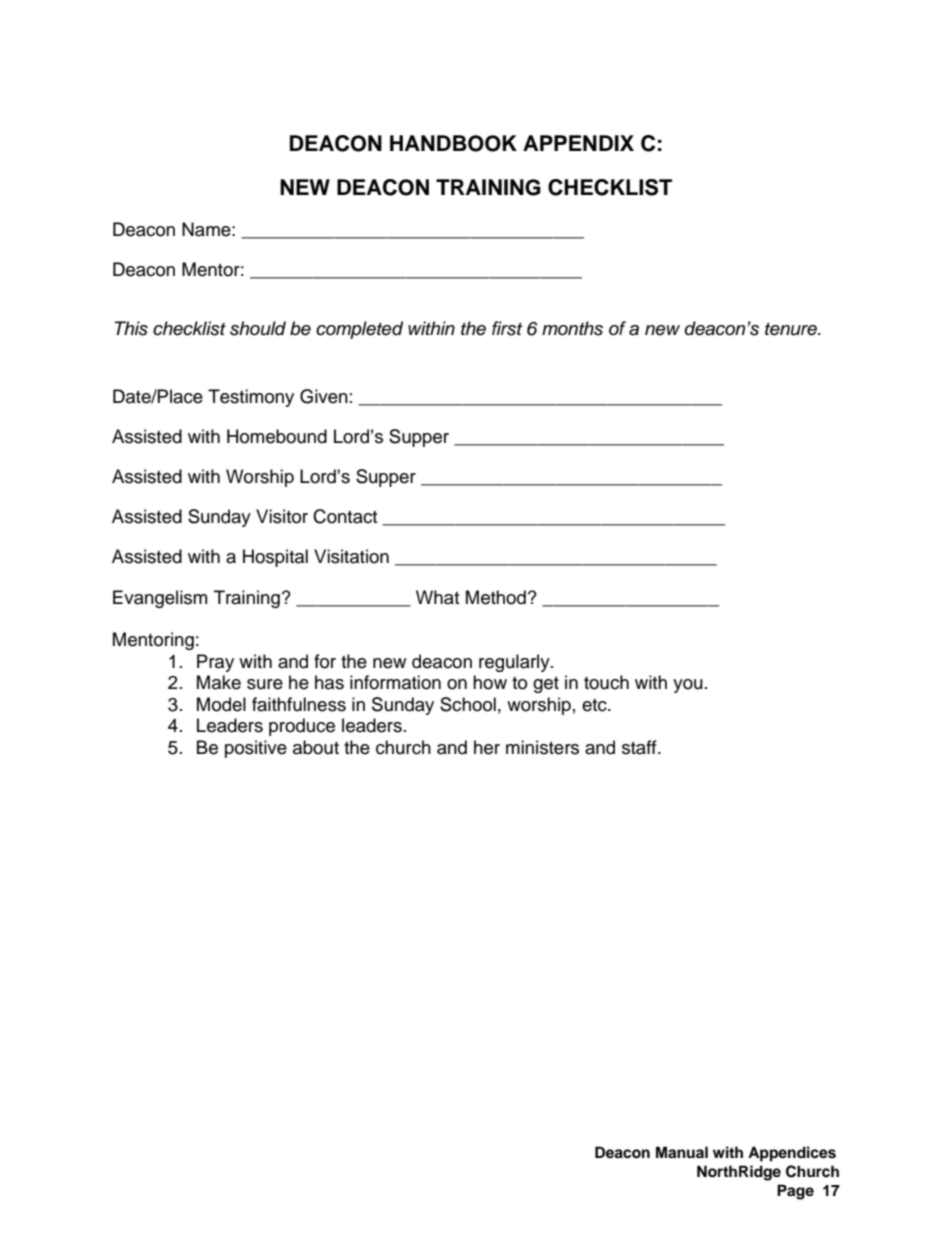  What do you see at coordinates (215, 663) in the document?
I see `Pray` at bounding box center [215, 663].
